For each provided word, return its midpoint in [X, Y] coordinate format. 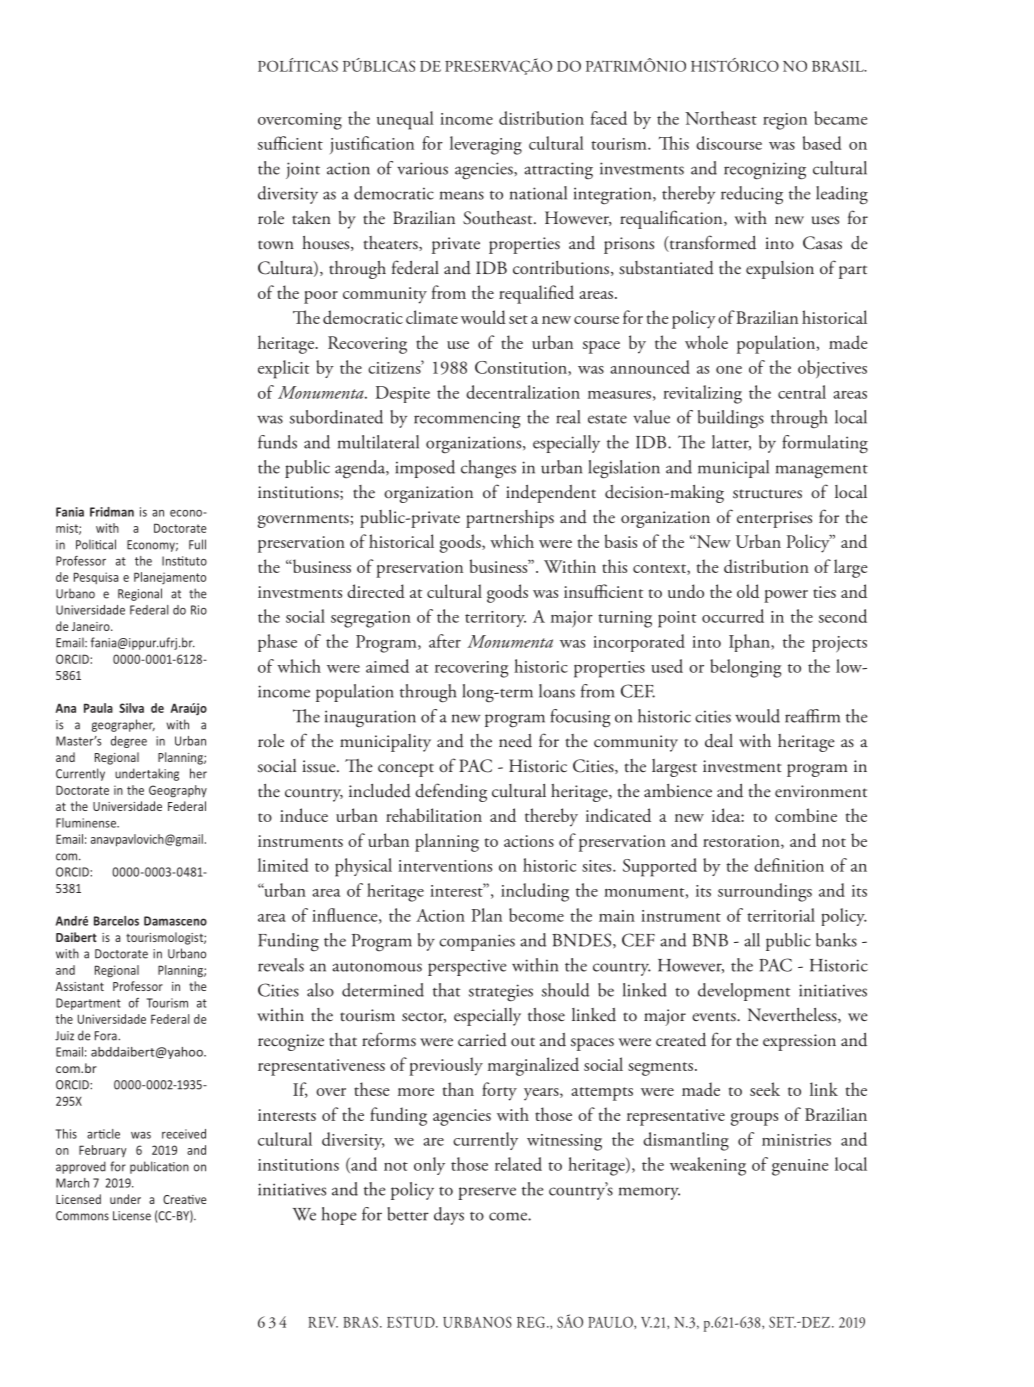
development [744, 992]
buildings [731, 419]
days [449, 1216]
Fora [107, 1036]
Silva [131, 708]
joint [303, 170]
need [515, 741]
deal [719, 741]
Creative [184, 1199]
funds [277, 442]
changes [488, 469]
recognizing [765, 171]
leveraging [486, 145]
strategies [501, 993]
